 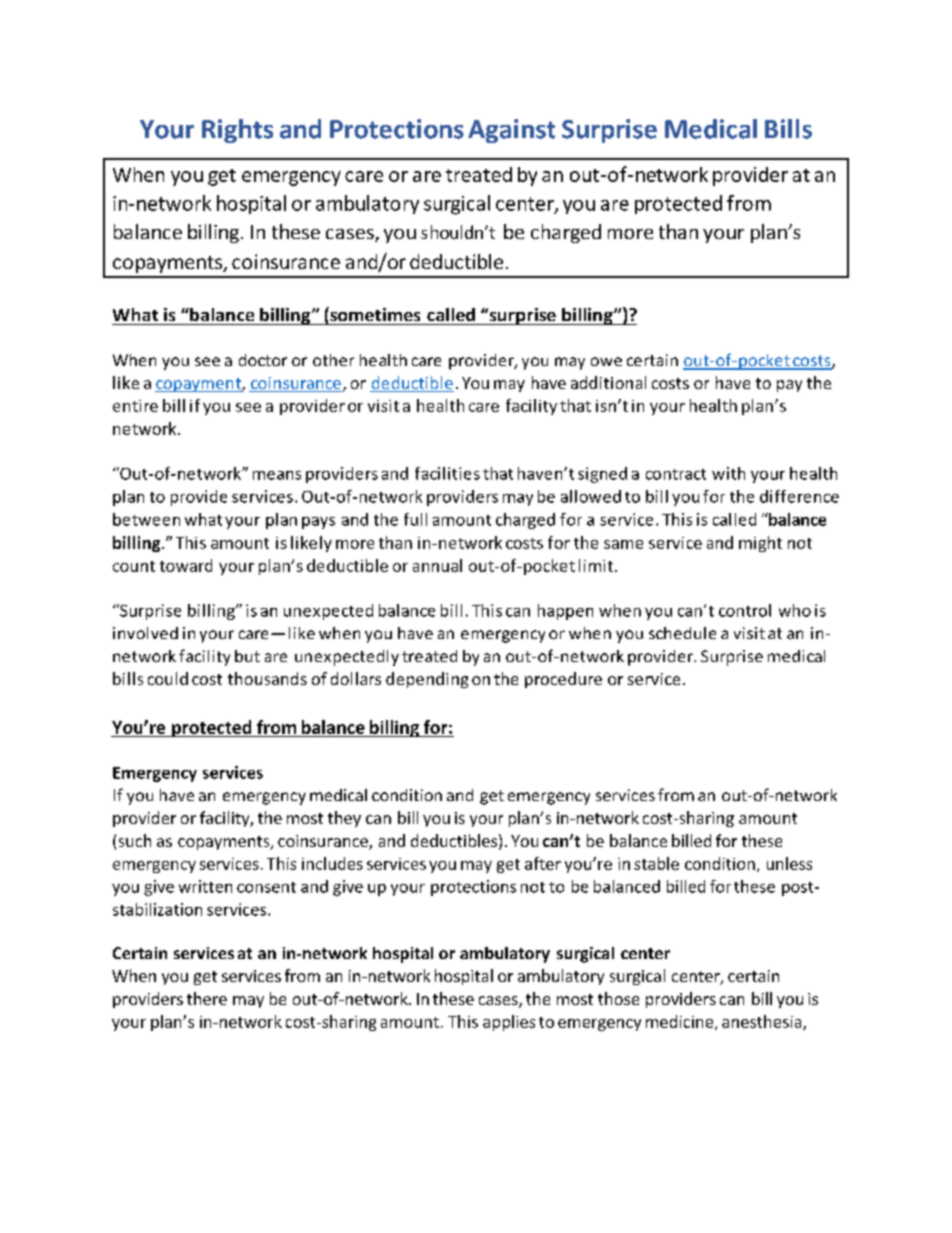 What do you see at coordinates (745, 610) in the screenshot?
I see `control` at bounding box center [745, 610].
